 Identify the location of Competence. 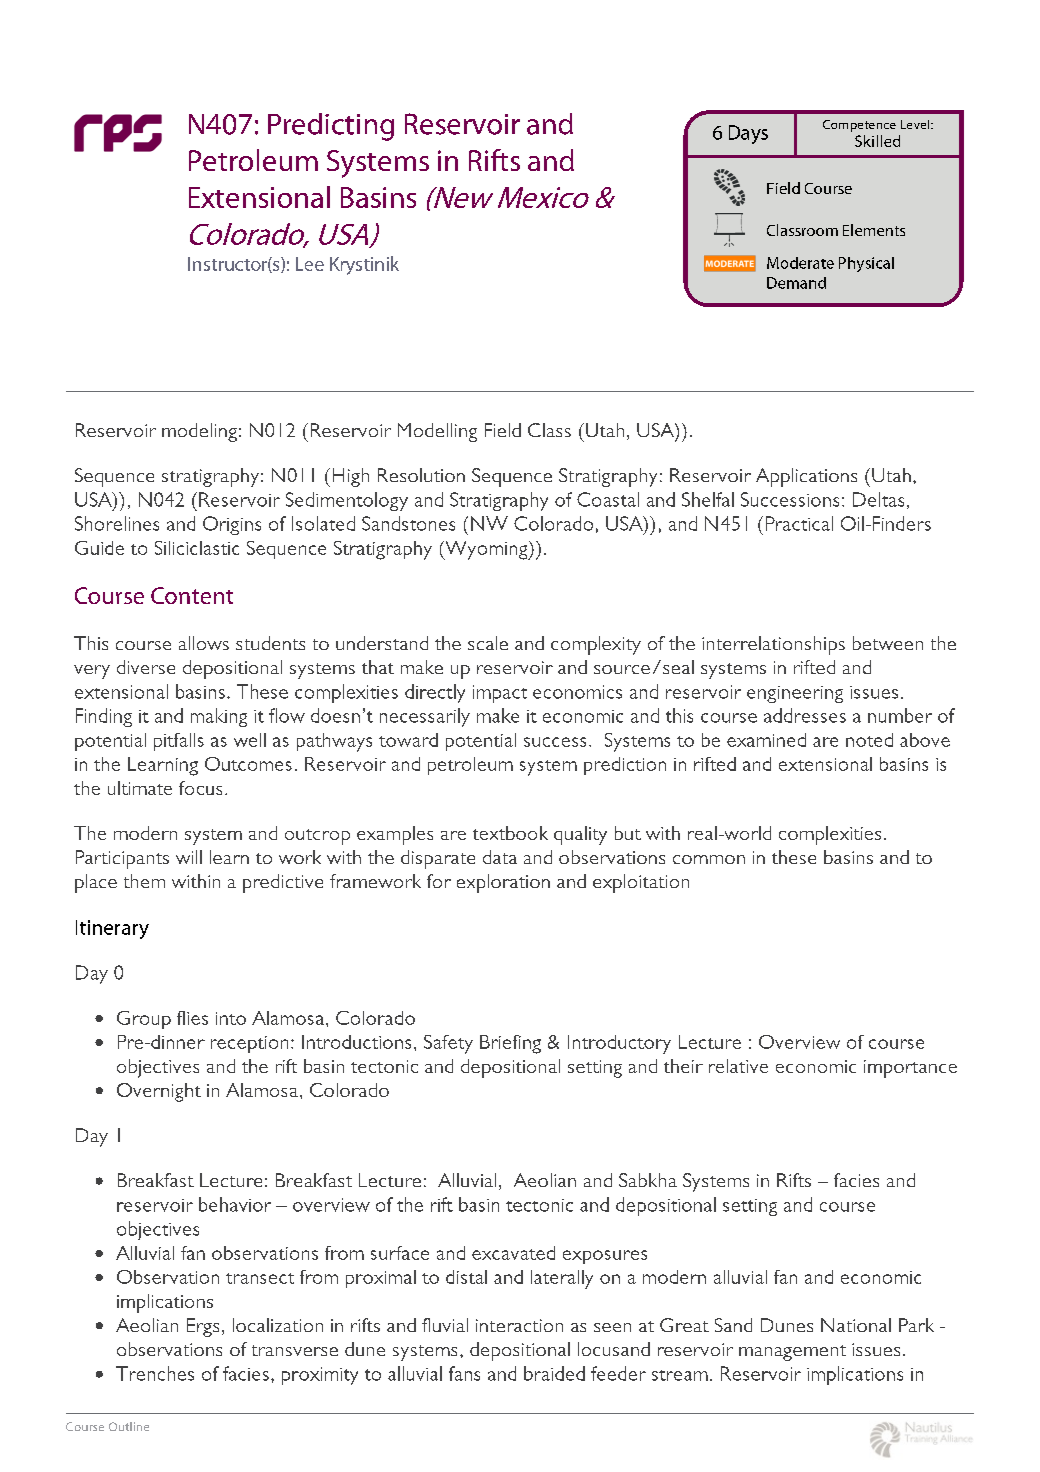
(859, 126).
